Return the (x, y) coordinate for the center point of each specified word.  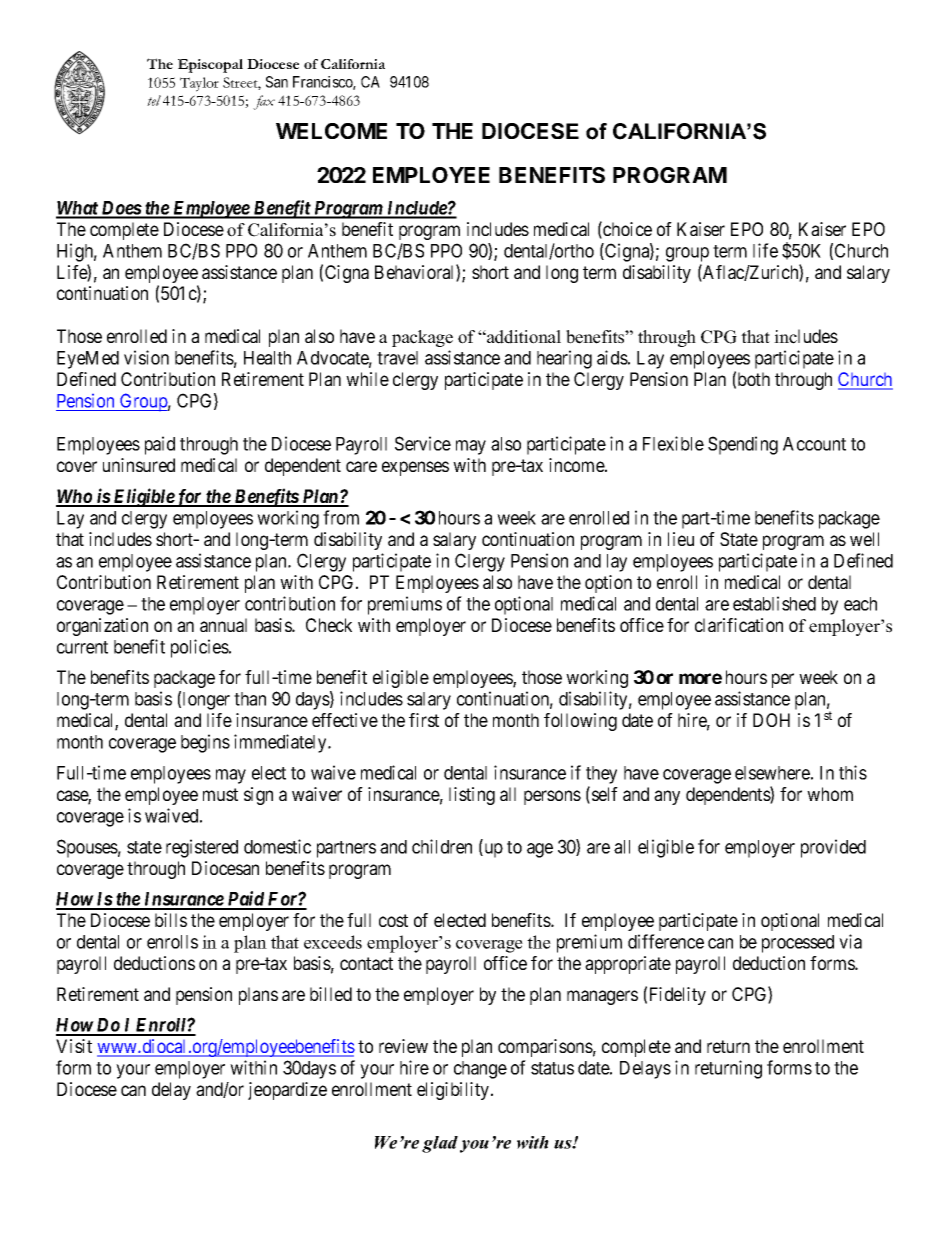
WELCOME (331, 131)
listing (472, 796)
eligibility (454, 1091)
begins (205, 743)
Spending (743, 445)
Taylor (199, 84)
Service (423, 443)
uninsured (139, 465)
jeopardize (287, 1091)
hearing (564, 359)
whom (830, 794)
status (552, 1068)
